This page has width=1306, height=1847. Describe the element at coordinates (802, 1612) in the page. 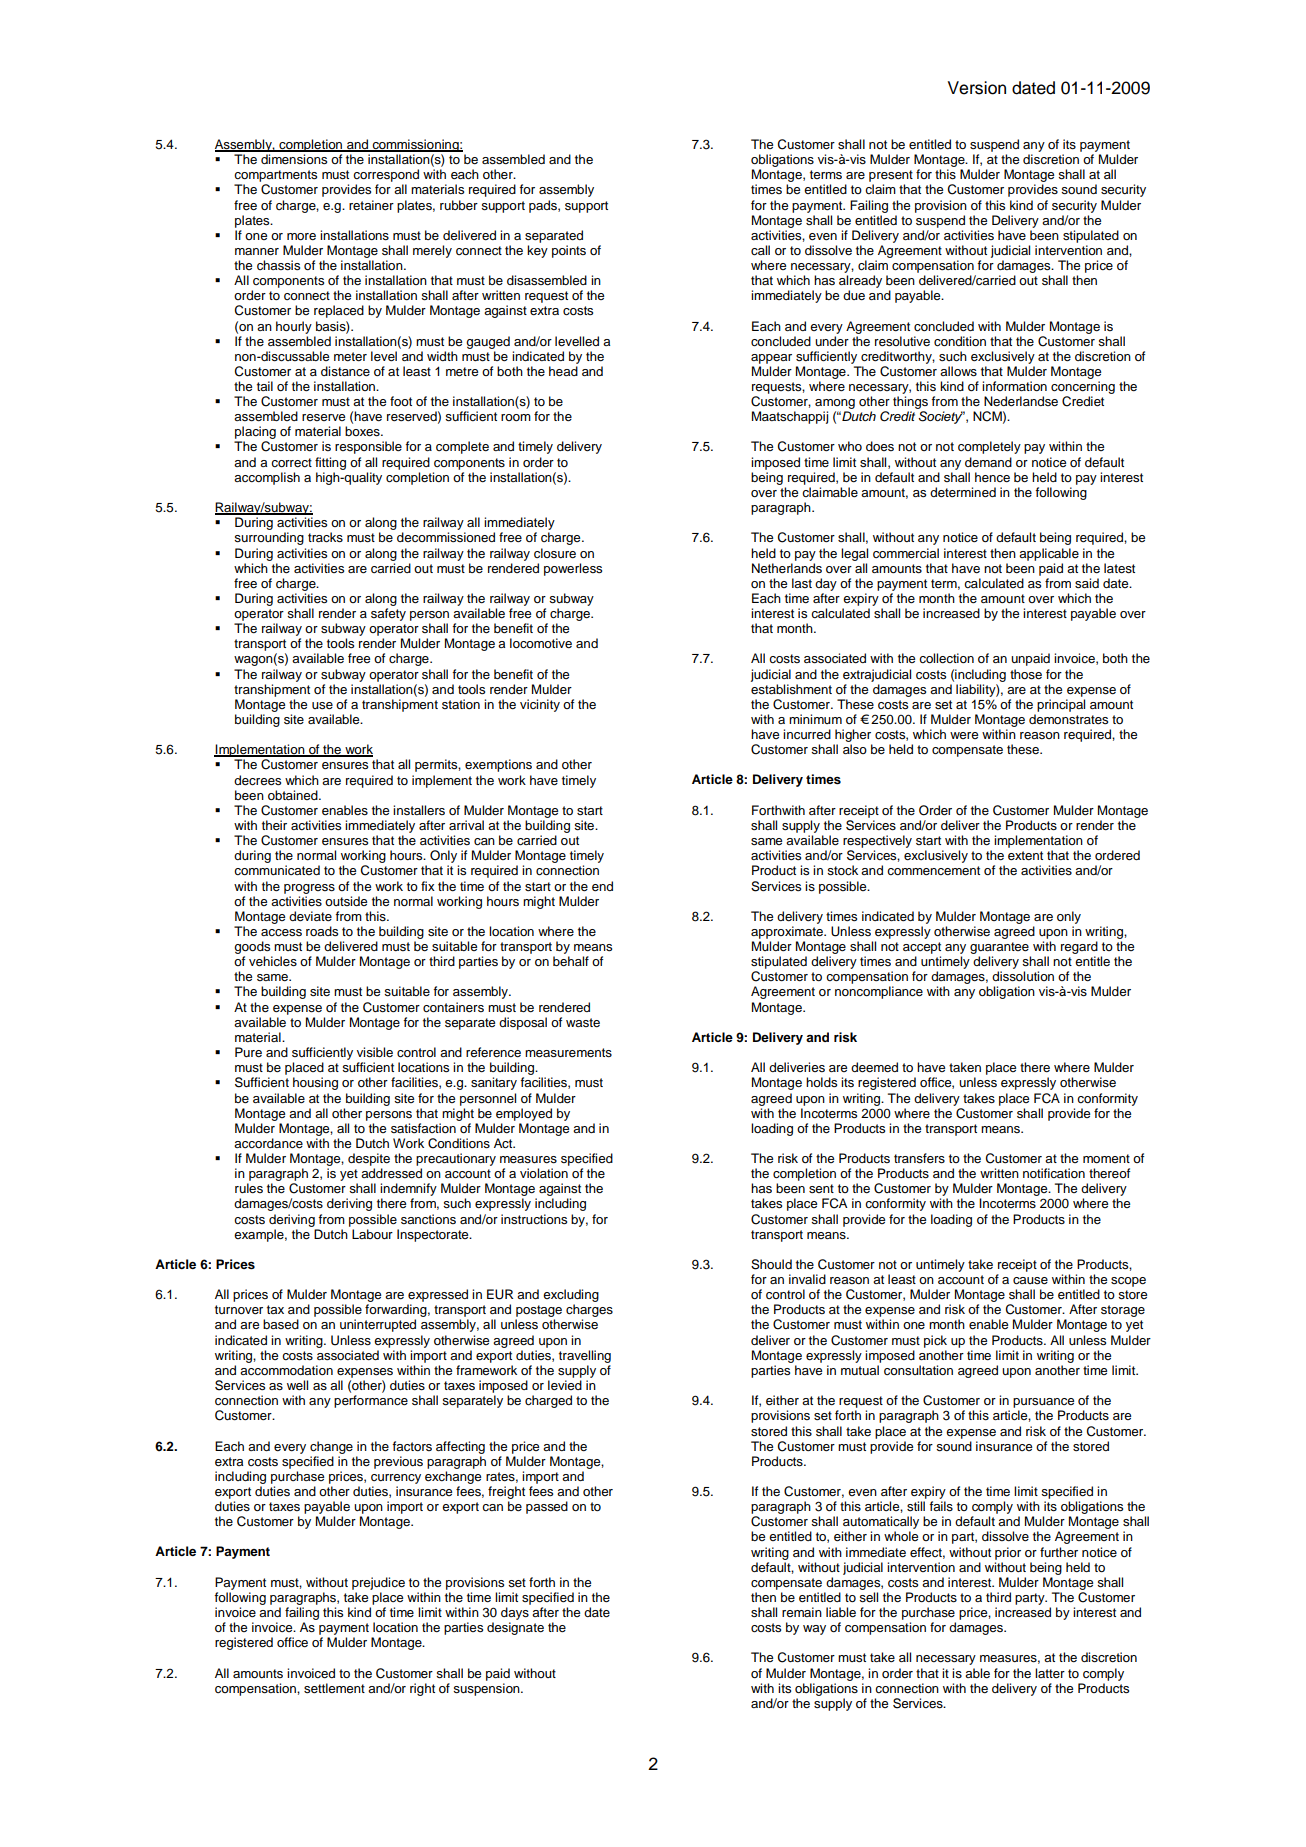

I see `remain` at that location.
